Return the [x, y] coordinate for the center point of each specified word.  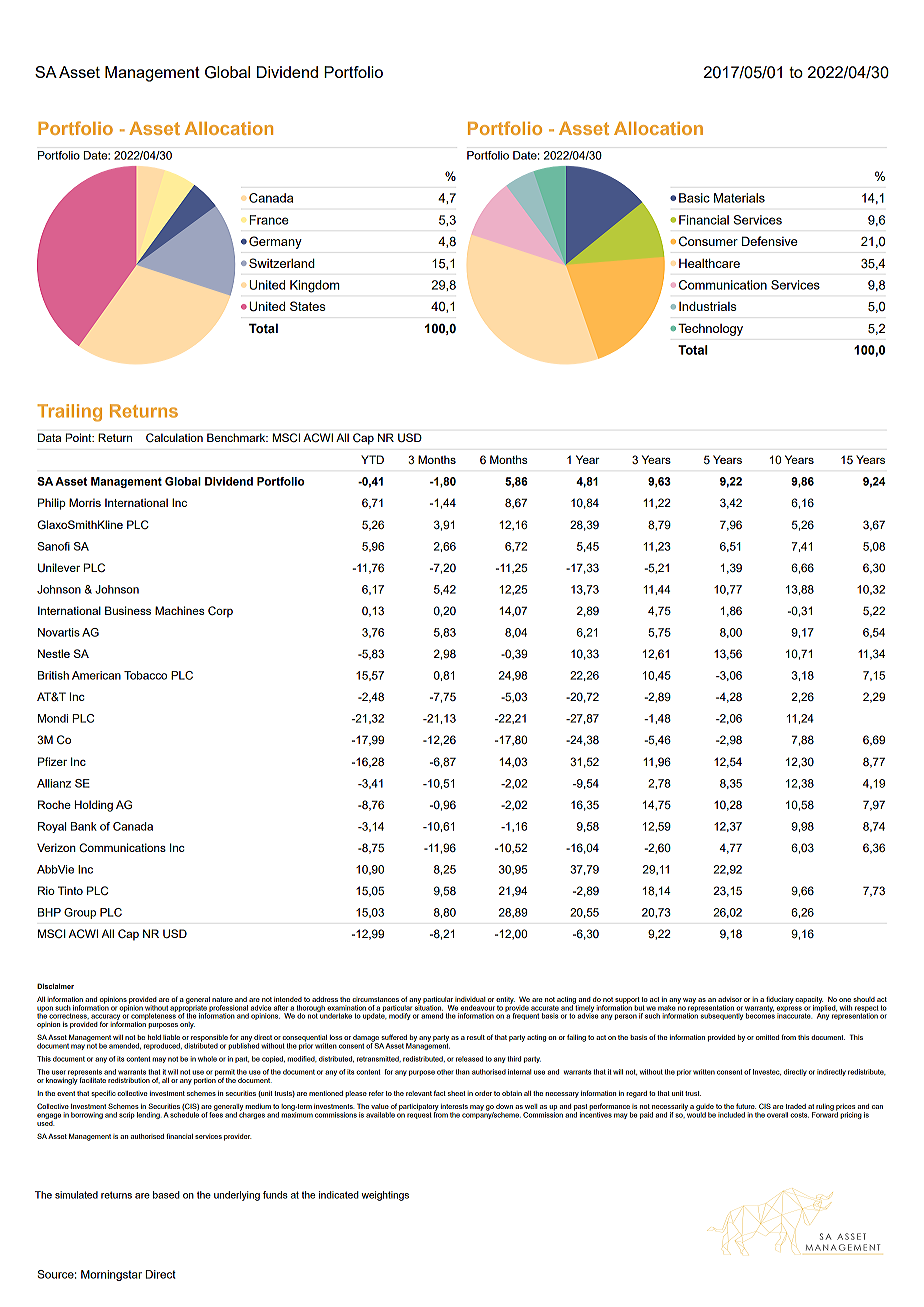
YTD [372, 459]
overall [777, 1115]
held [154, 1037]
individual [470, 999]
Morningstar [111, 1275]
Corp [220, 612]
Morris [85, 502]
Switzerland [282, 263]
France [269, 220]
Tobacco [145, 675]
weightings [385, 1196]
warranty [759, 1010]
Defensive [770, 241]
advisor [730, 999]
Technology [710, 329]
